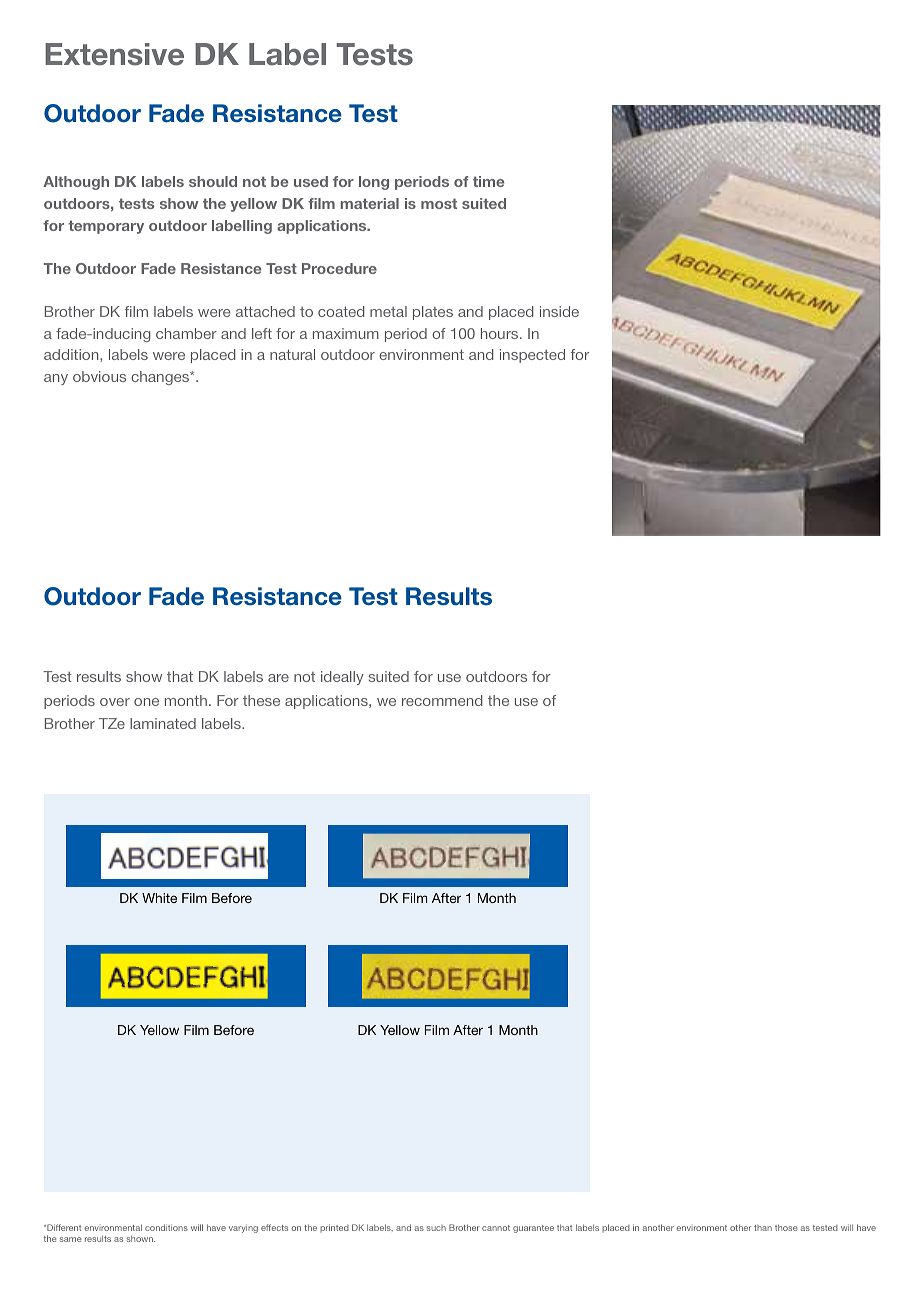 This screenshot has height=1311, width=924. What do you see at coordinates (442, 700) in the screenshot?
I see `recommend` at bounding box center [442, 700].
